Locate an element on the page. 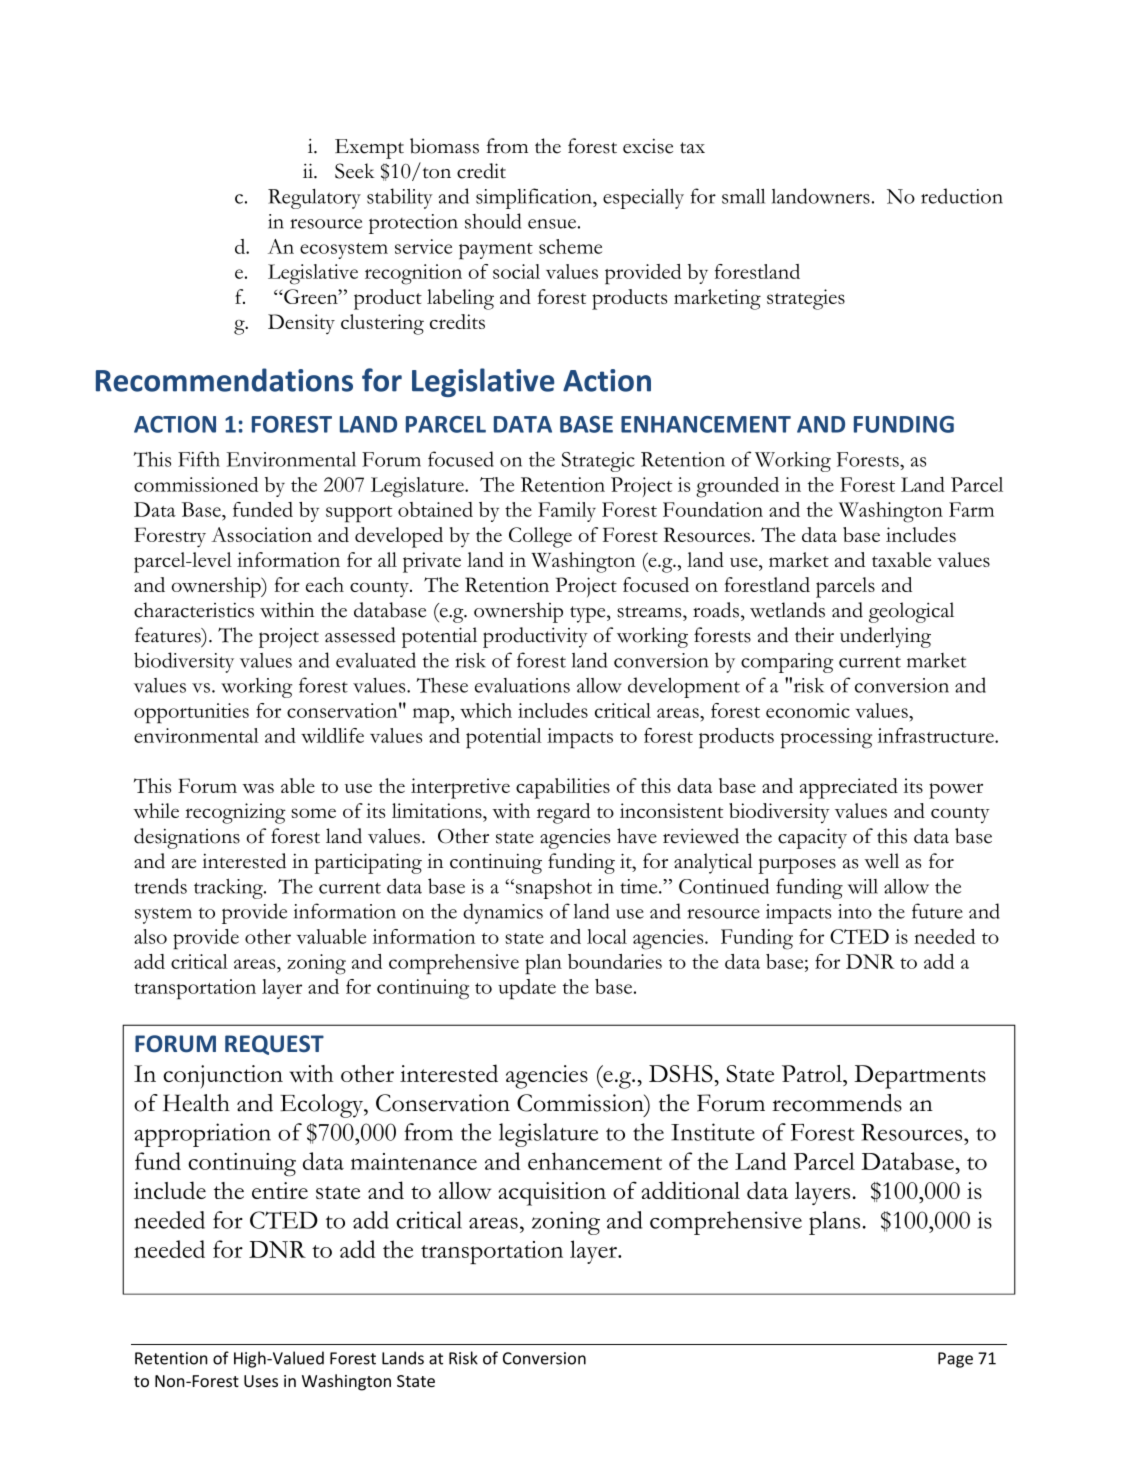 The image size is (1138, 1473). acquisition is located at coordinates (552, 1194).
